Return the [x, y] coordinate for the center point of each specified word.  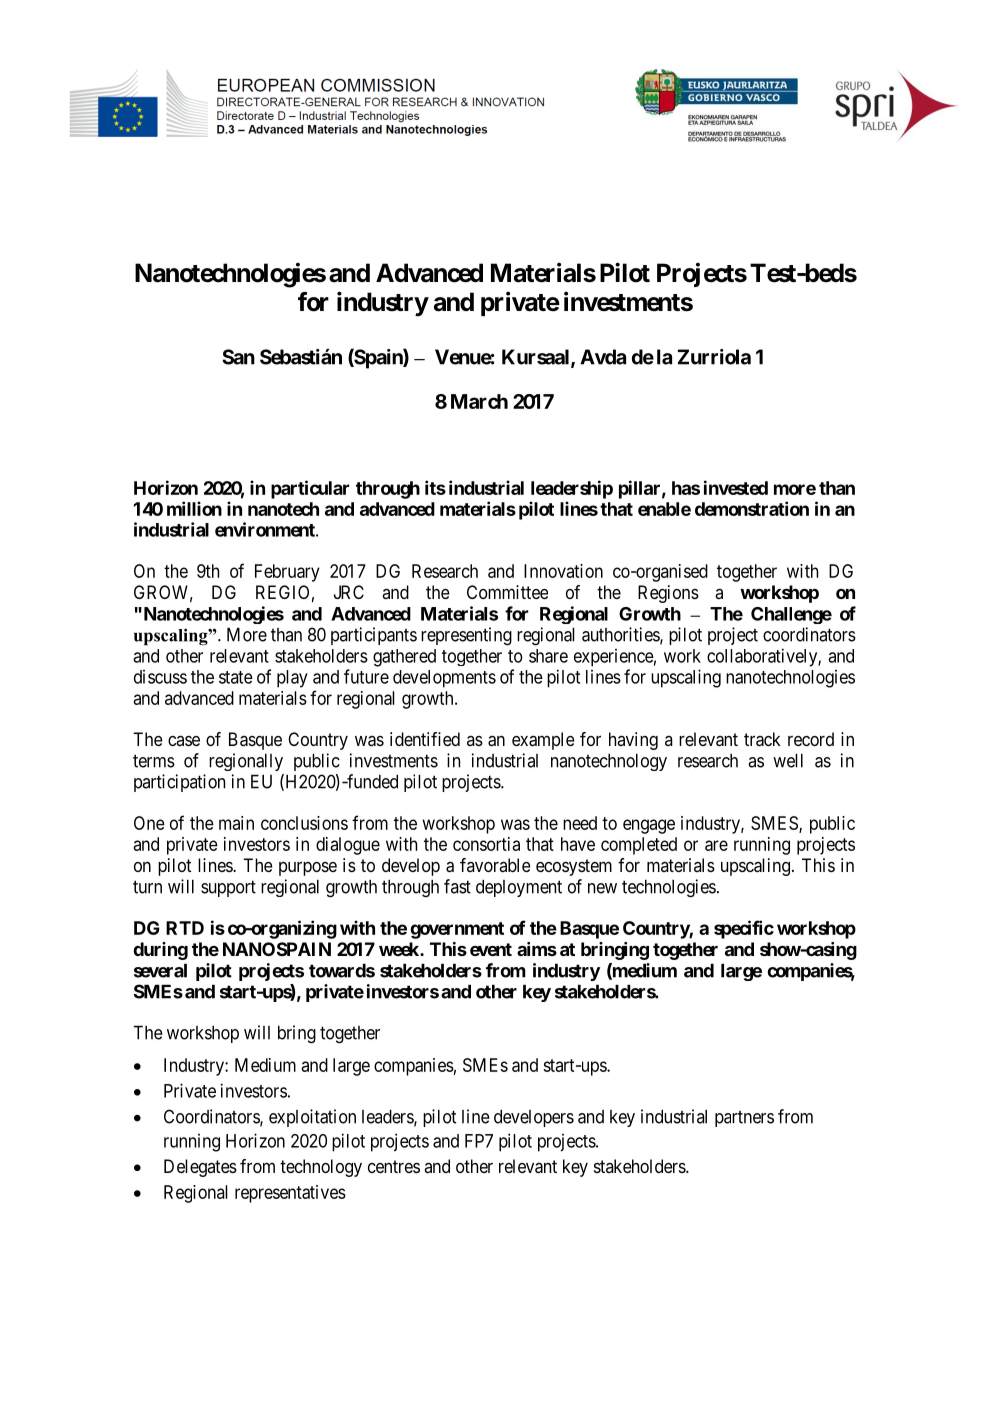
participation [179, 783]
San [238, 357]
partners [744, 1119]
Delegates [200, 1168]
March [479, 401]
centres [394, 1166]
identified [425, 739]
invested [736, 487]
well [788, 760]
